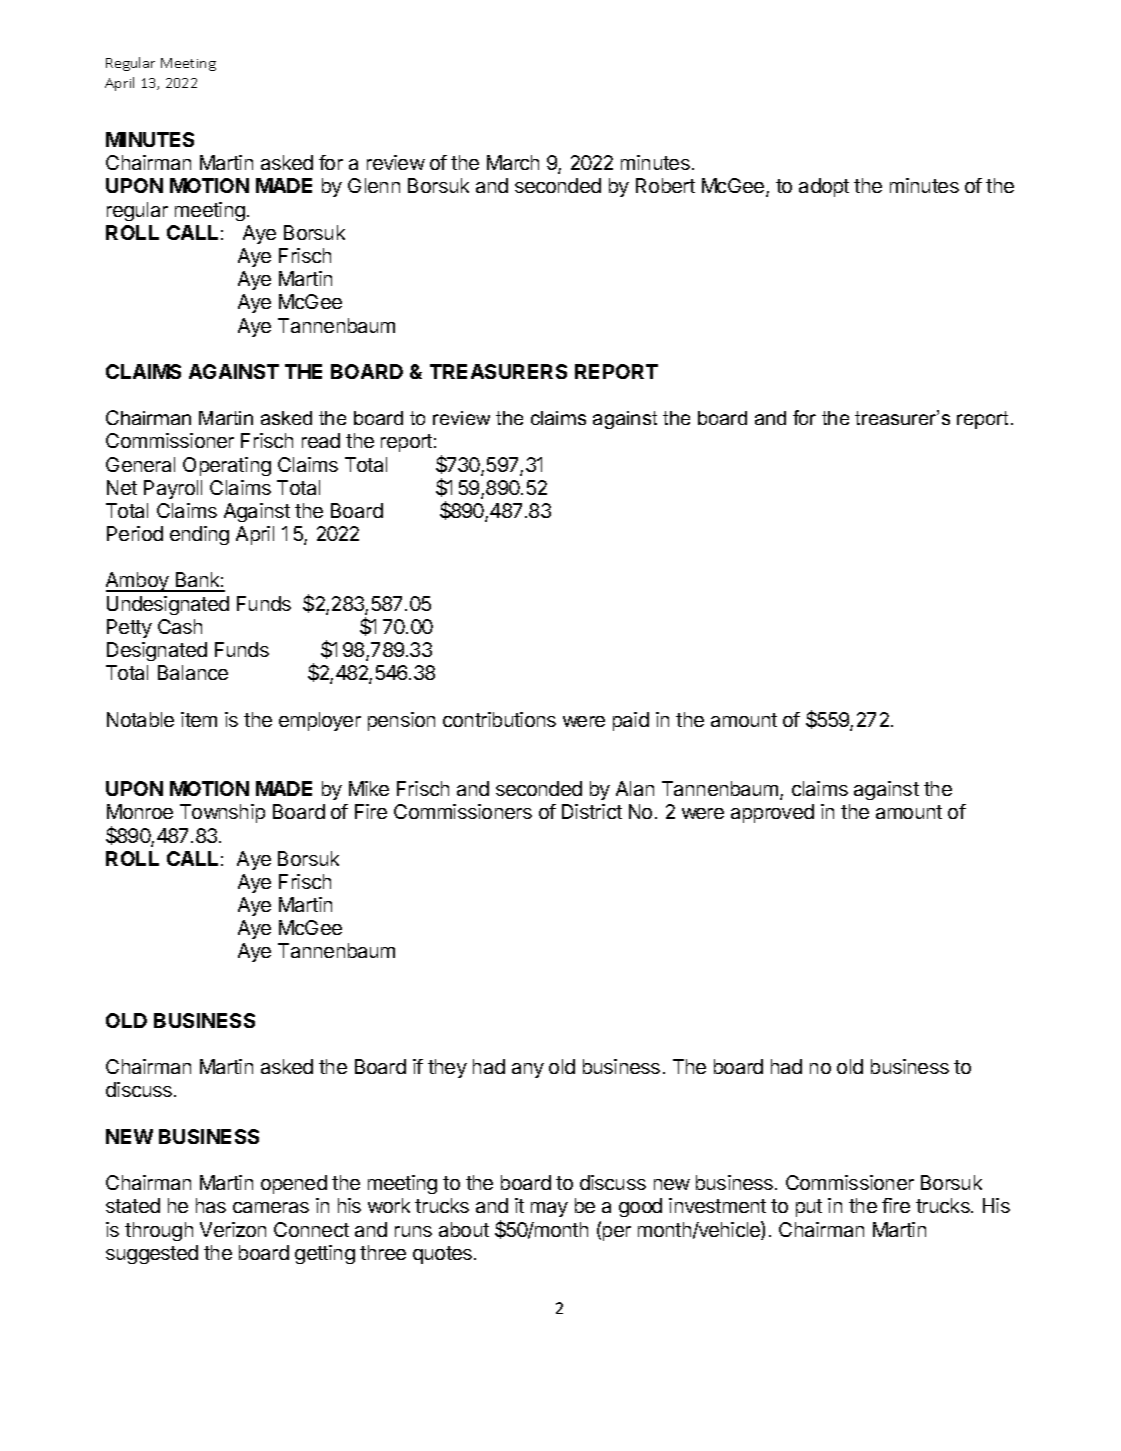 The image size is (1121, 1451). What do you see at coordinates (513, 162) in the image?
I see `March` at bounding box center [513, 162].
